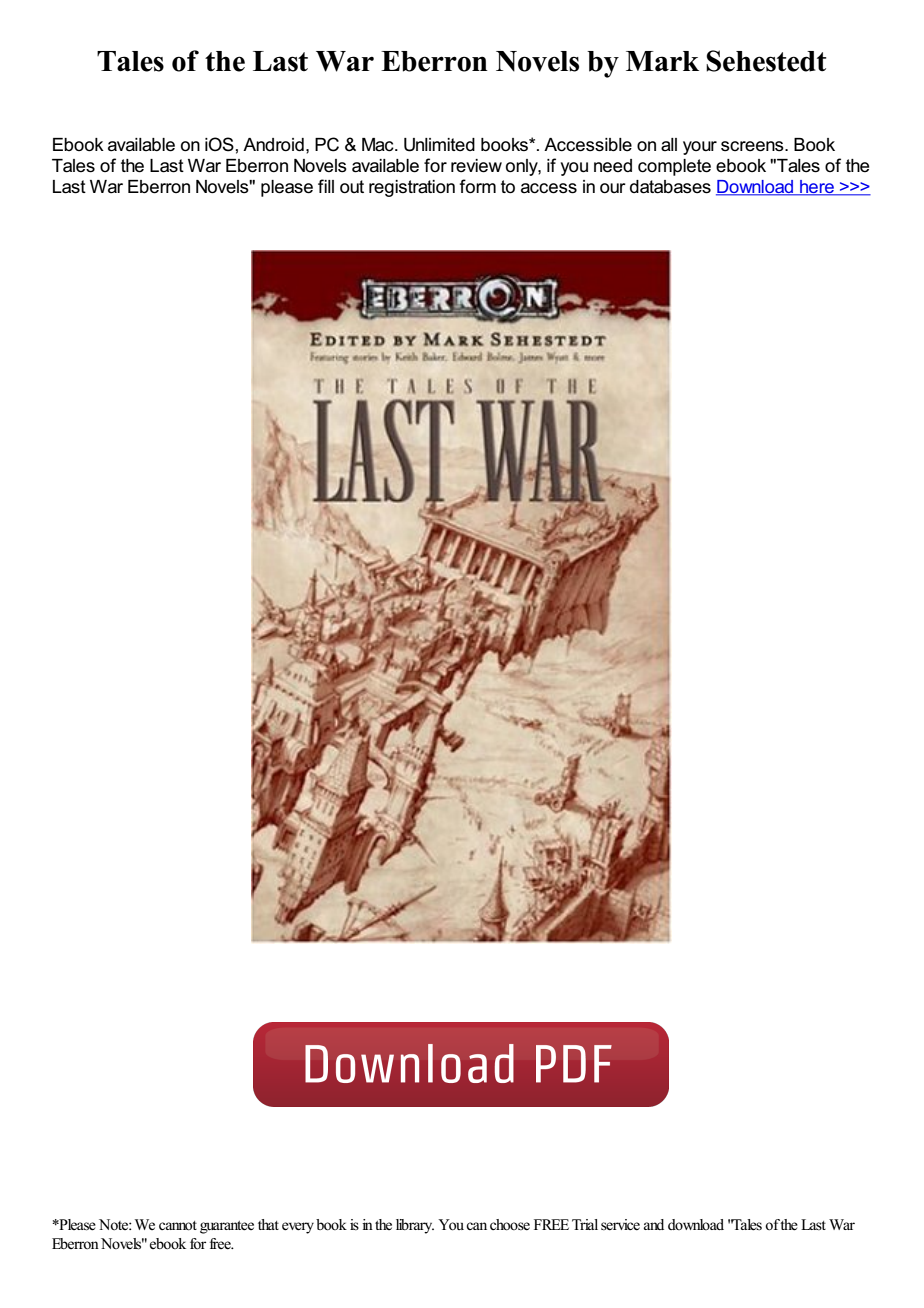 The width and height of the page is (924, 1308). Describe the element at coordinates (352, 187) in the page. I see `out` at that location.
